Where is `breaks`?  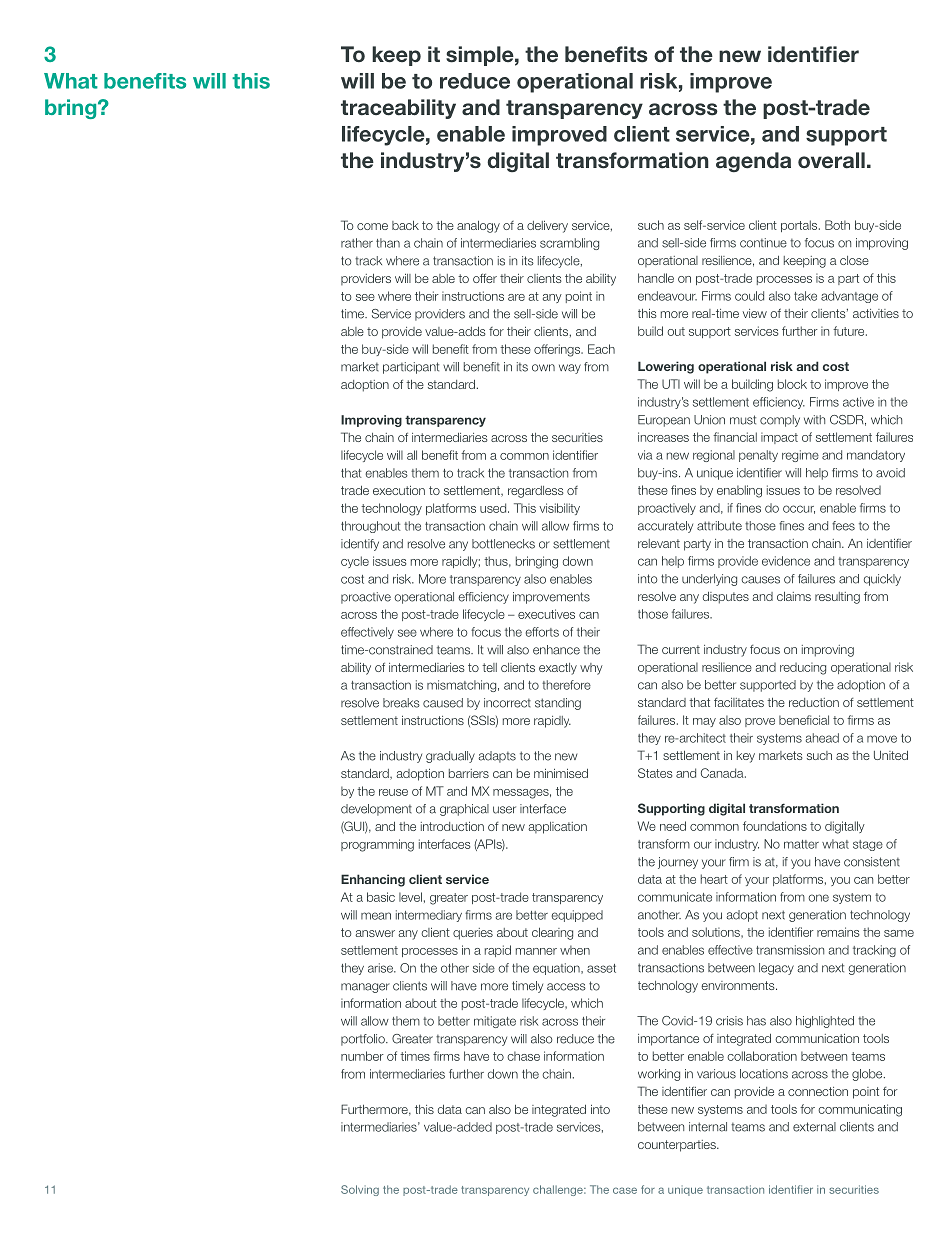 breaks is located at coordinates (401, 703).
